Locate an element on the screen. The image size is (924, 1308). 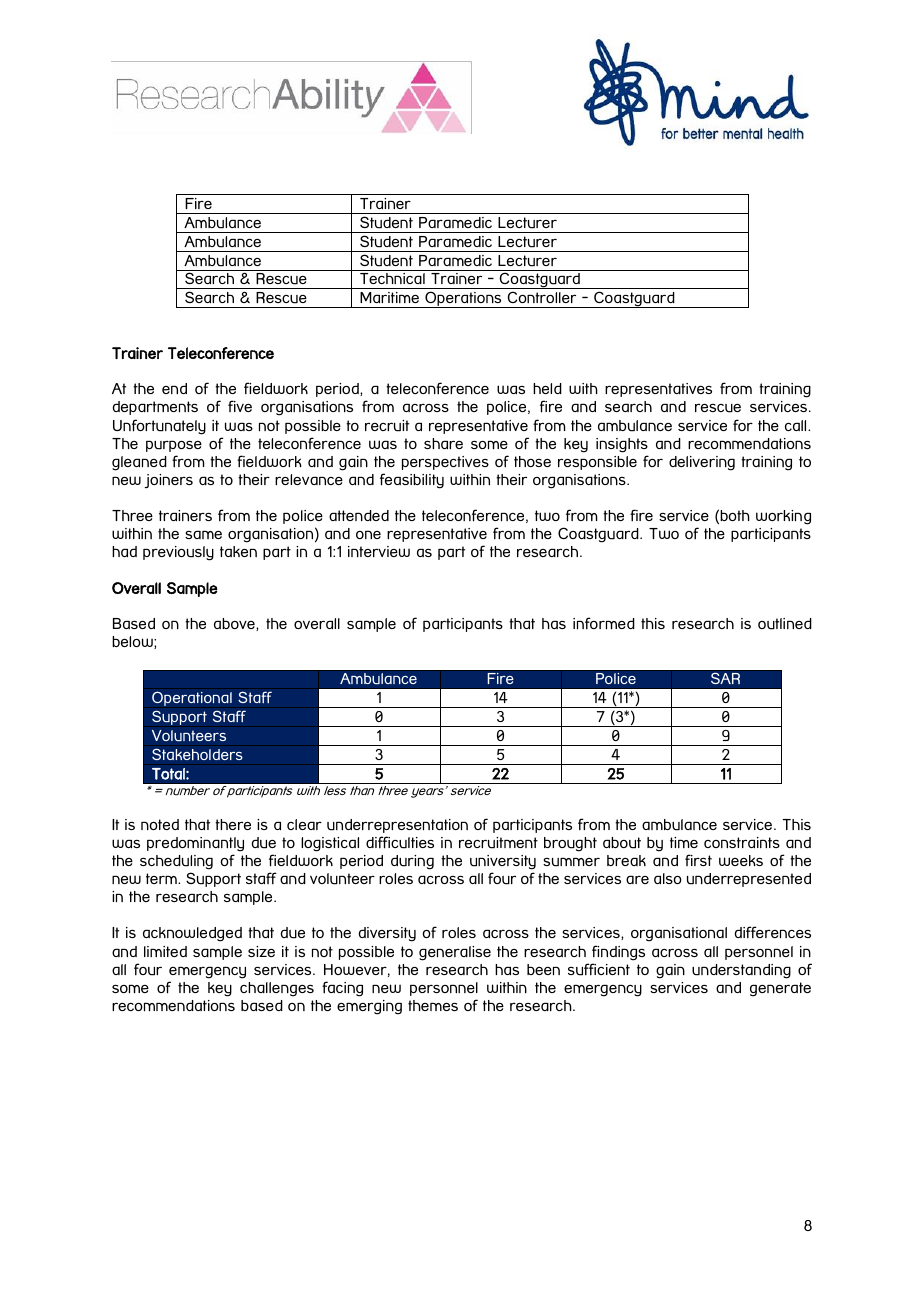
above is located at coordinates (235, 624).
